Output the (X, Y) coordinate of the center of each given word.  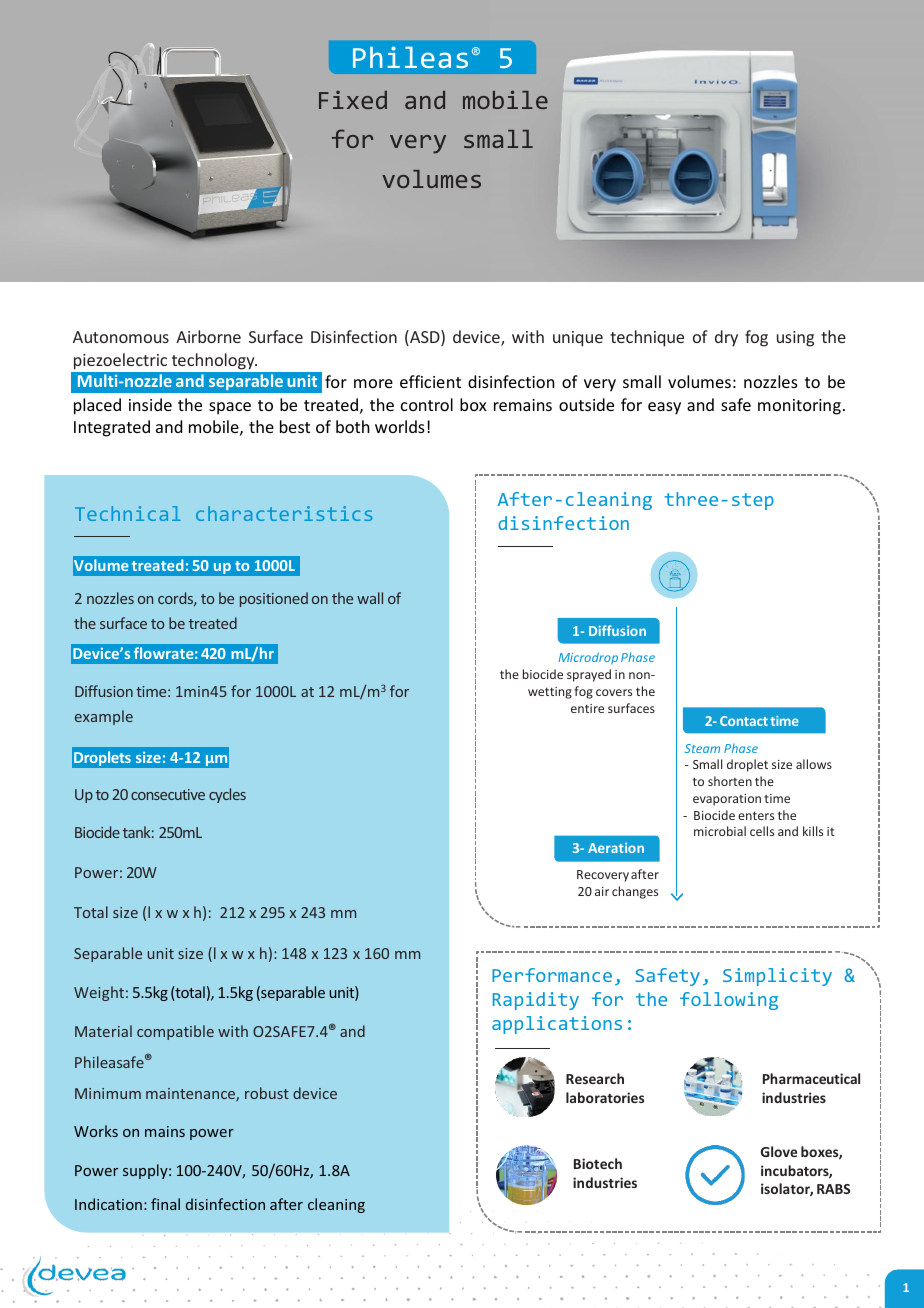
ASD (425, 338)
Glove (779, 1151)
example (104, 717)
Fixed (353, 100)
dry (726, 338)
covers (614, 692)
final (165, 1204)
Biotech (598, 1163)
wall (370, 598)
